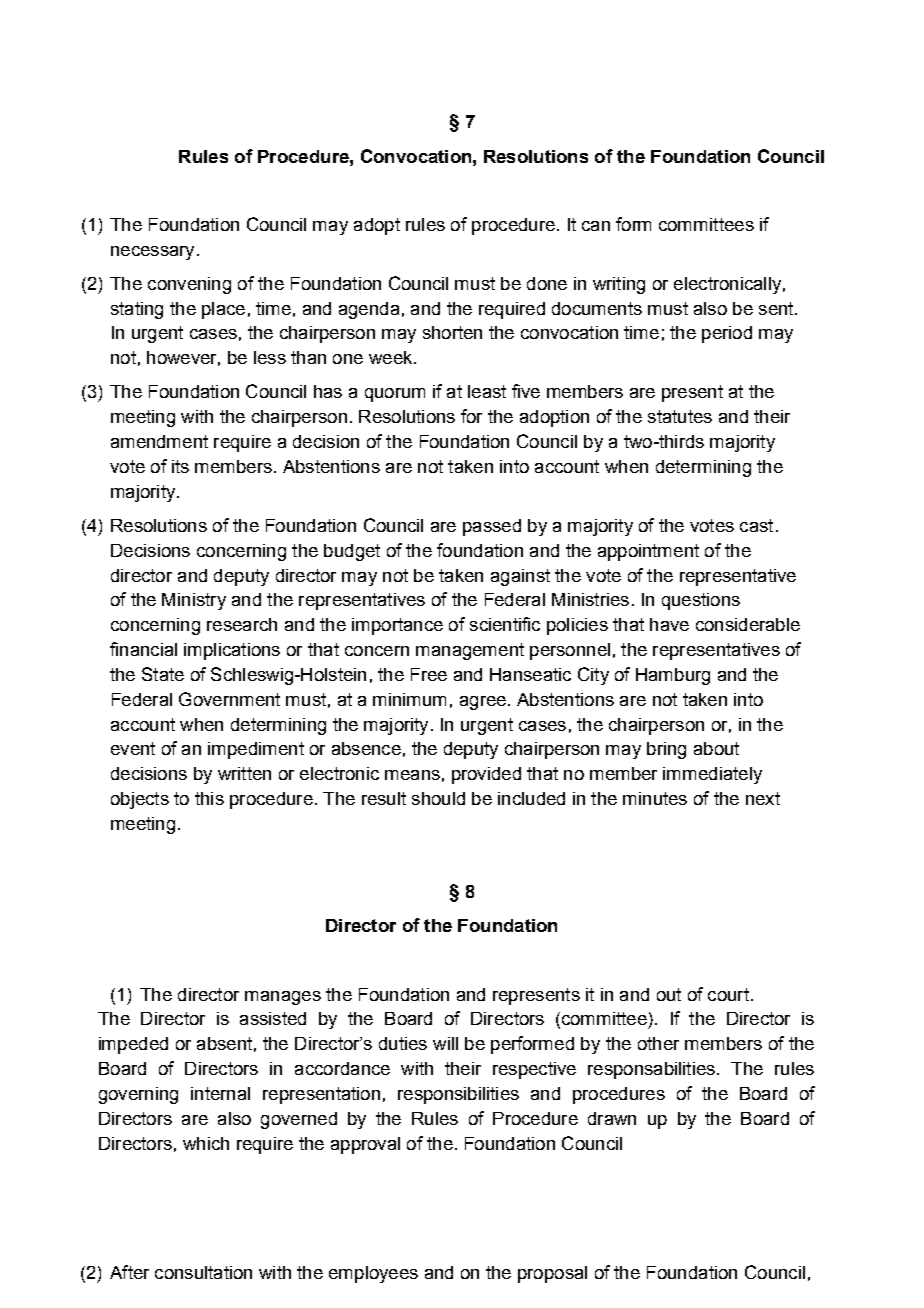 Image resolution: width=924 pixels, height=1308 pixels. What do you see at coordinates (203, 1272) in the page?
I see `consultation` at bounding box center [203, 1272].
